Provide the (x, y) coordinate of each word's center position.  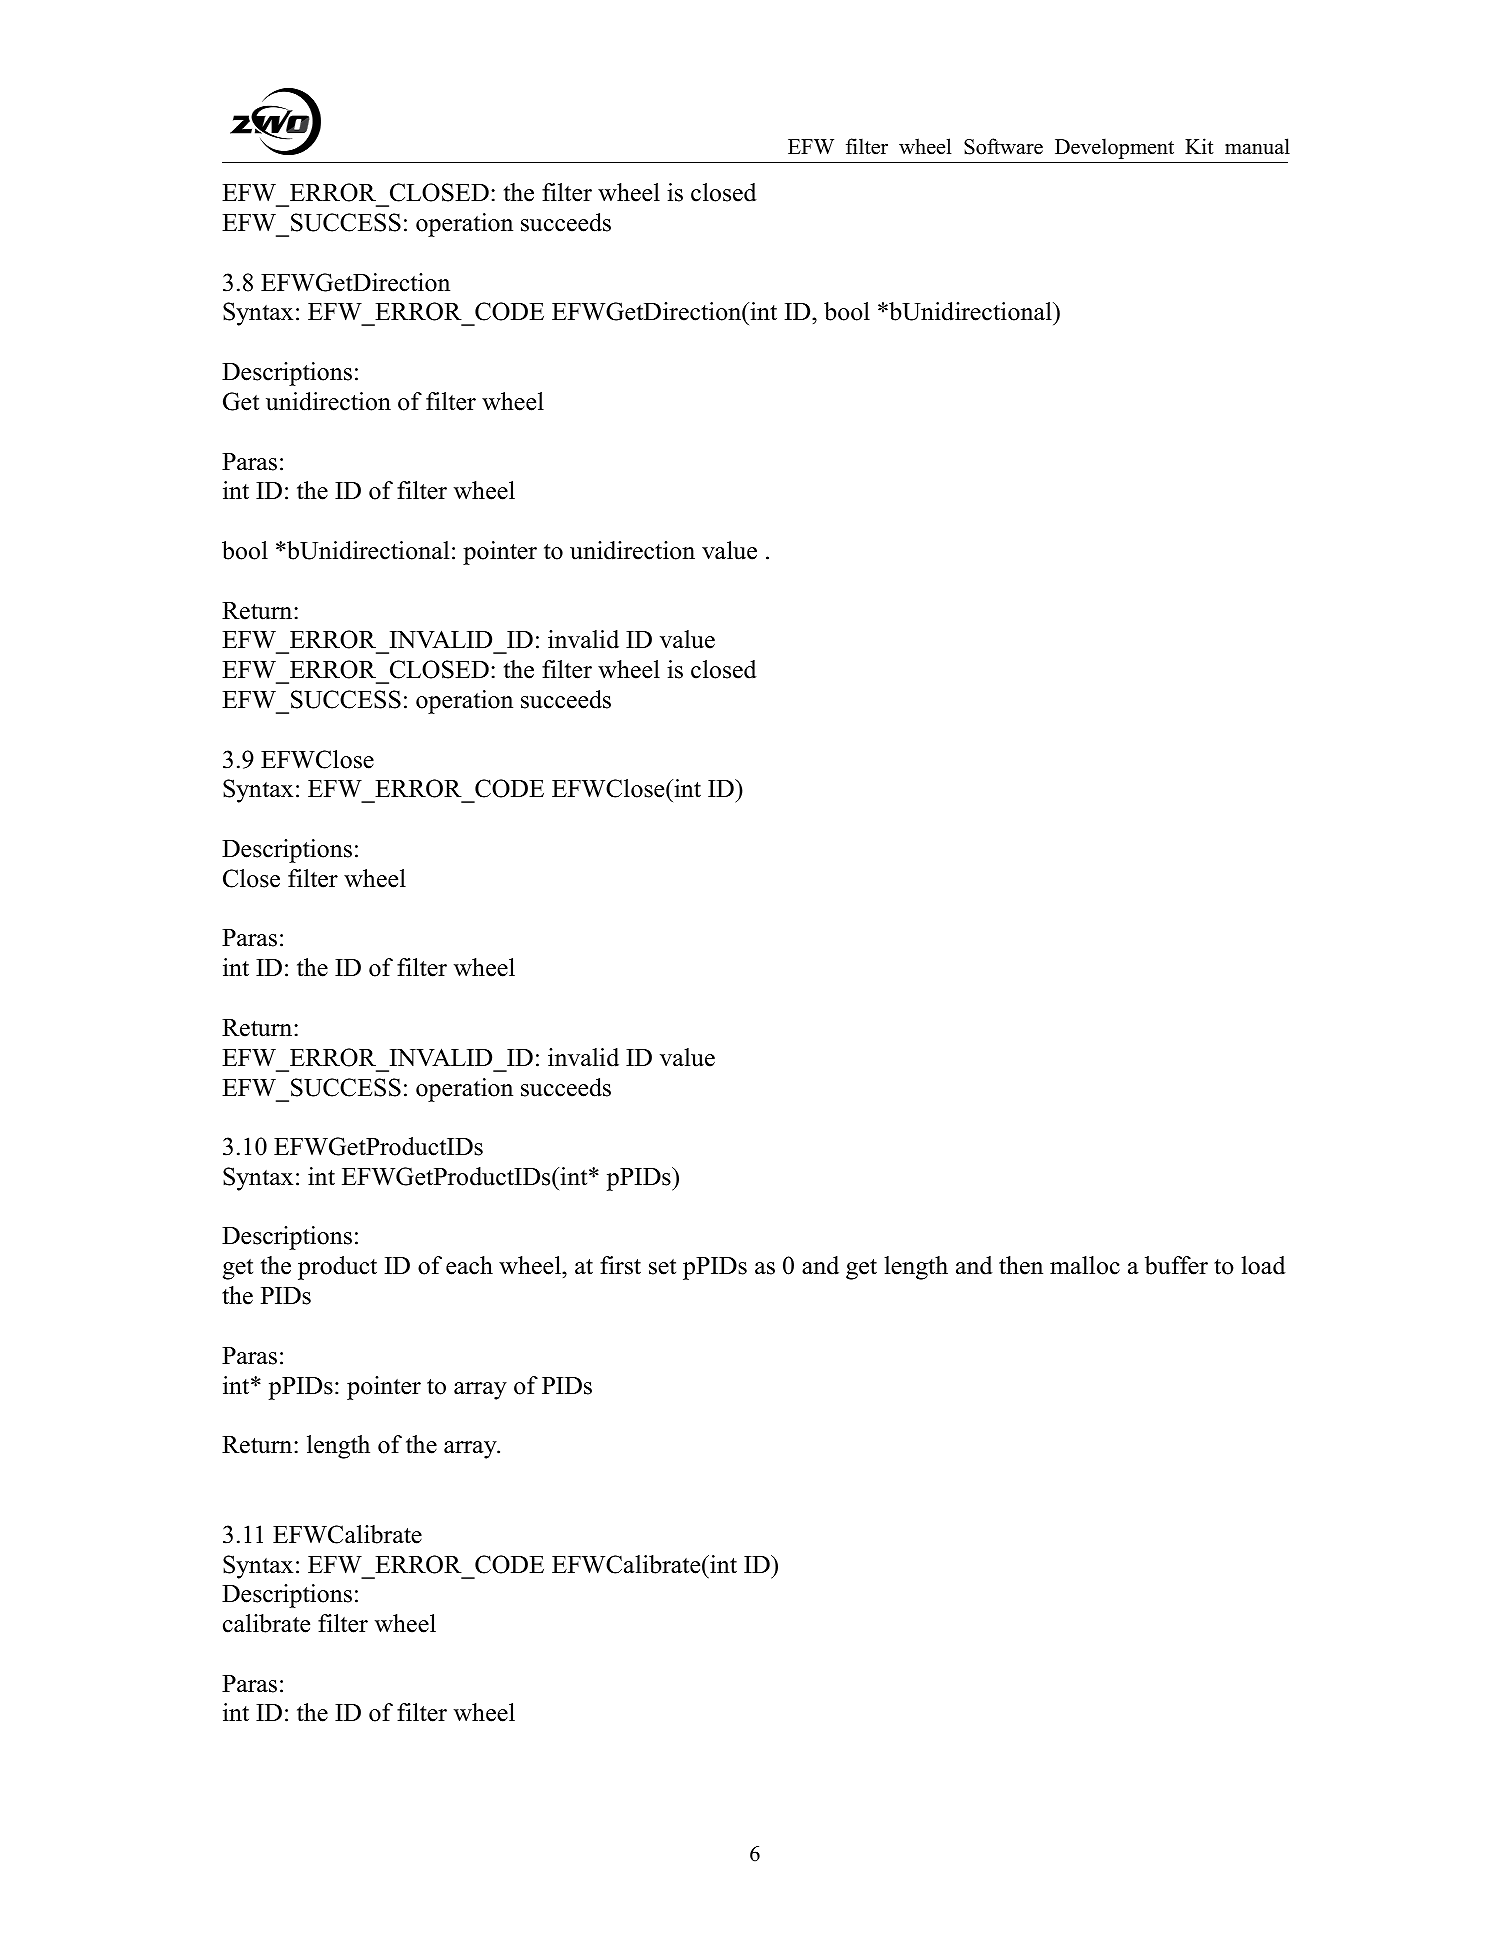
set (662, 1267)
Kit (1199, 146)
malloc (1085, 1265)
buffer (1176, 1265)
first (620, 1265)
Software (1003, 146)
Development (1114, 148)
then (1021, 1265)
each (469, 1265)
